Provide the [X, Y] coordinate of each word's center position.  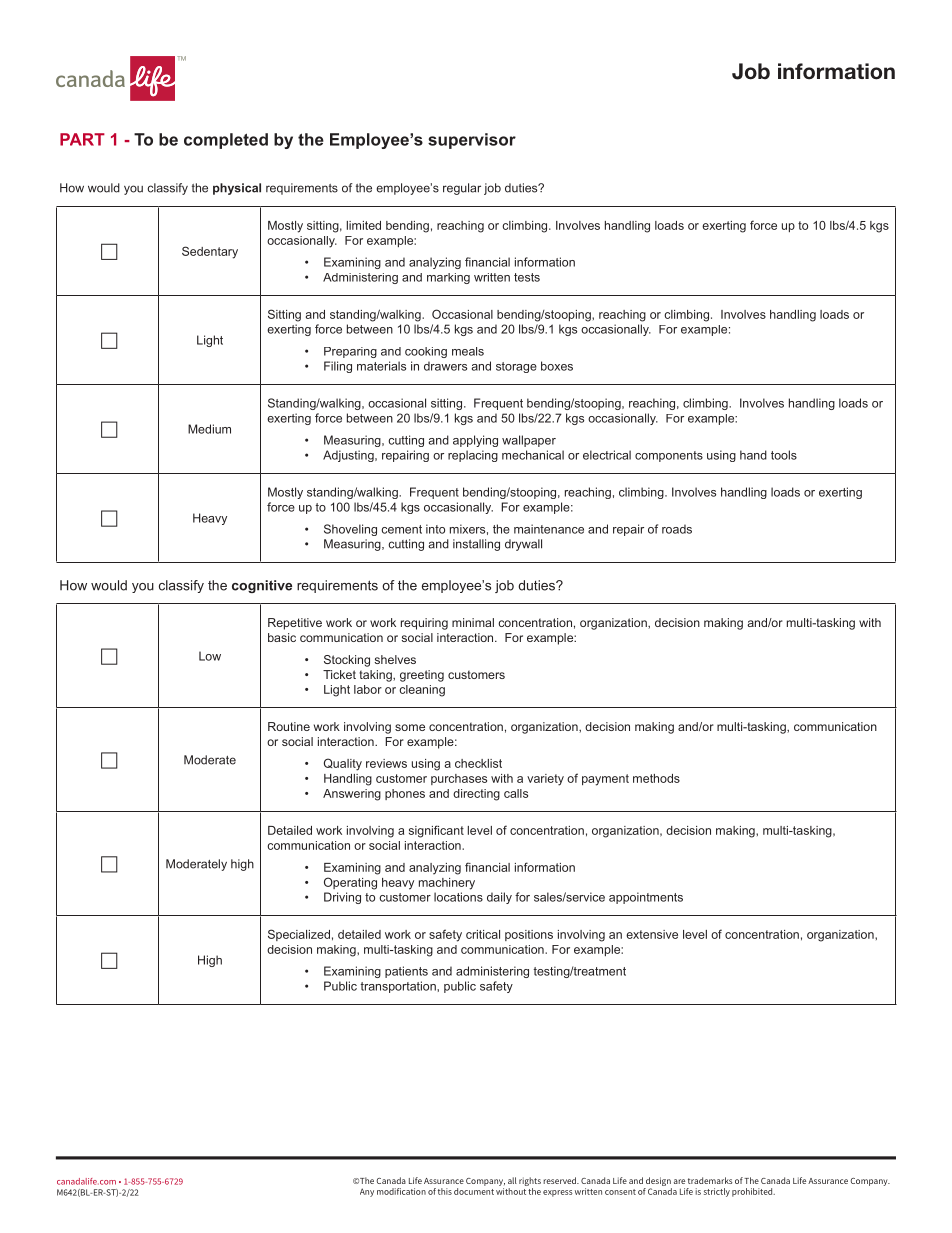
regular [462, 189]
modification [401, 1191]
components [669, 456]
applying [475, 441]
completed [226, 141]
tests [527, 277]
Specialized [299, 935]
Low [210, 656]
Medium [209, 429]
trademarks [710, 1180]
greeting [422, 676]
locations [458, 897]
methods [656, 778]
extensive [652, 934]
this [445, 1191]
